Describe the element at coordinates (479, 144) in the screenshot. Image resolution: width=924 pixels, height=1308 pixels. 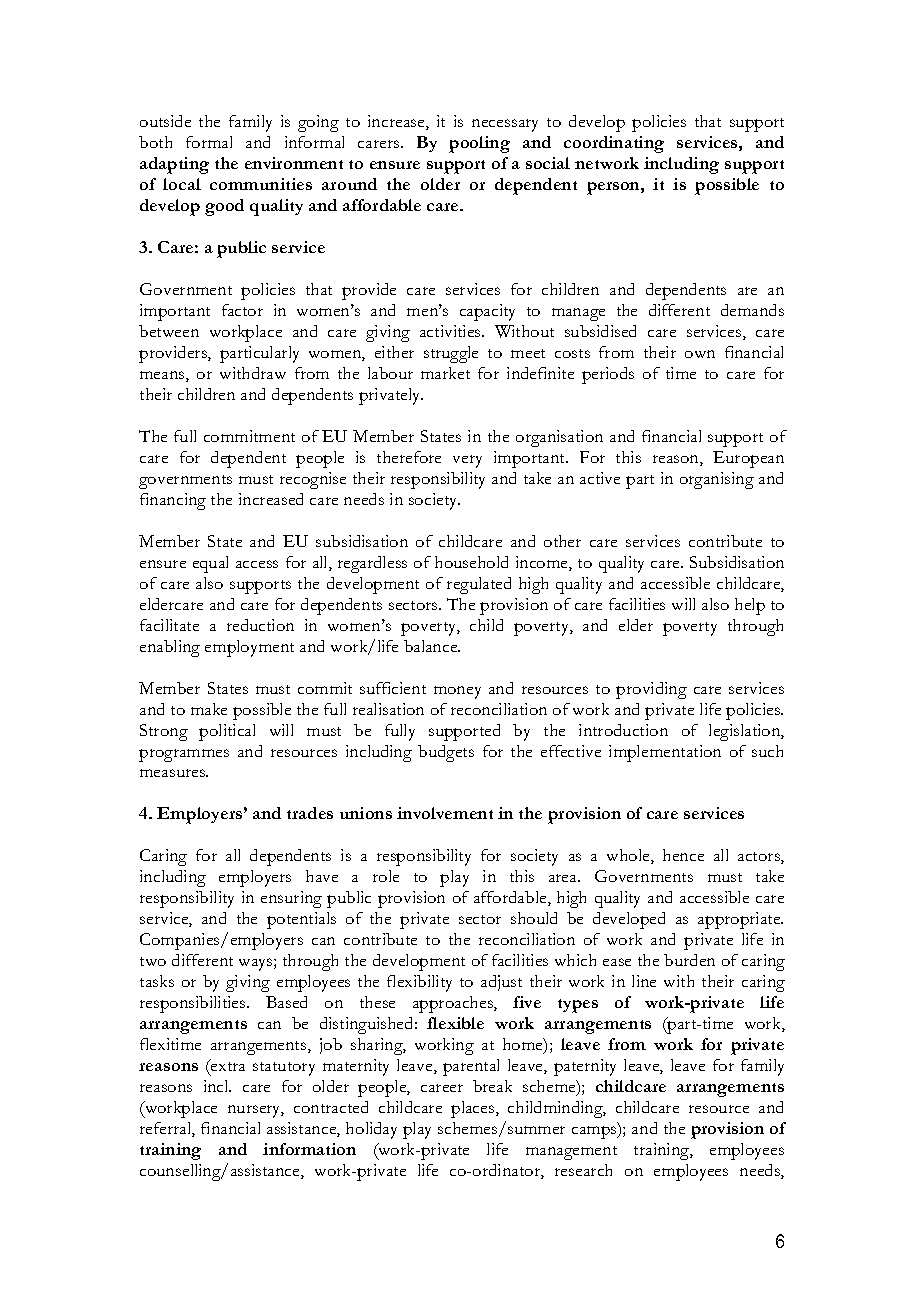
I see `pooling` at that location.
